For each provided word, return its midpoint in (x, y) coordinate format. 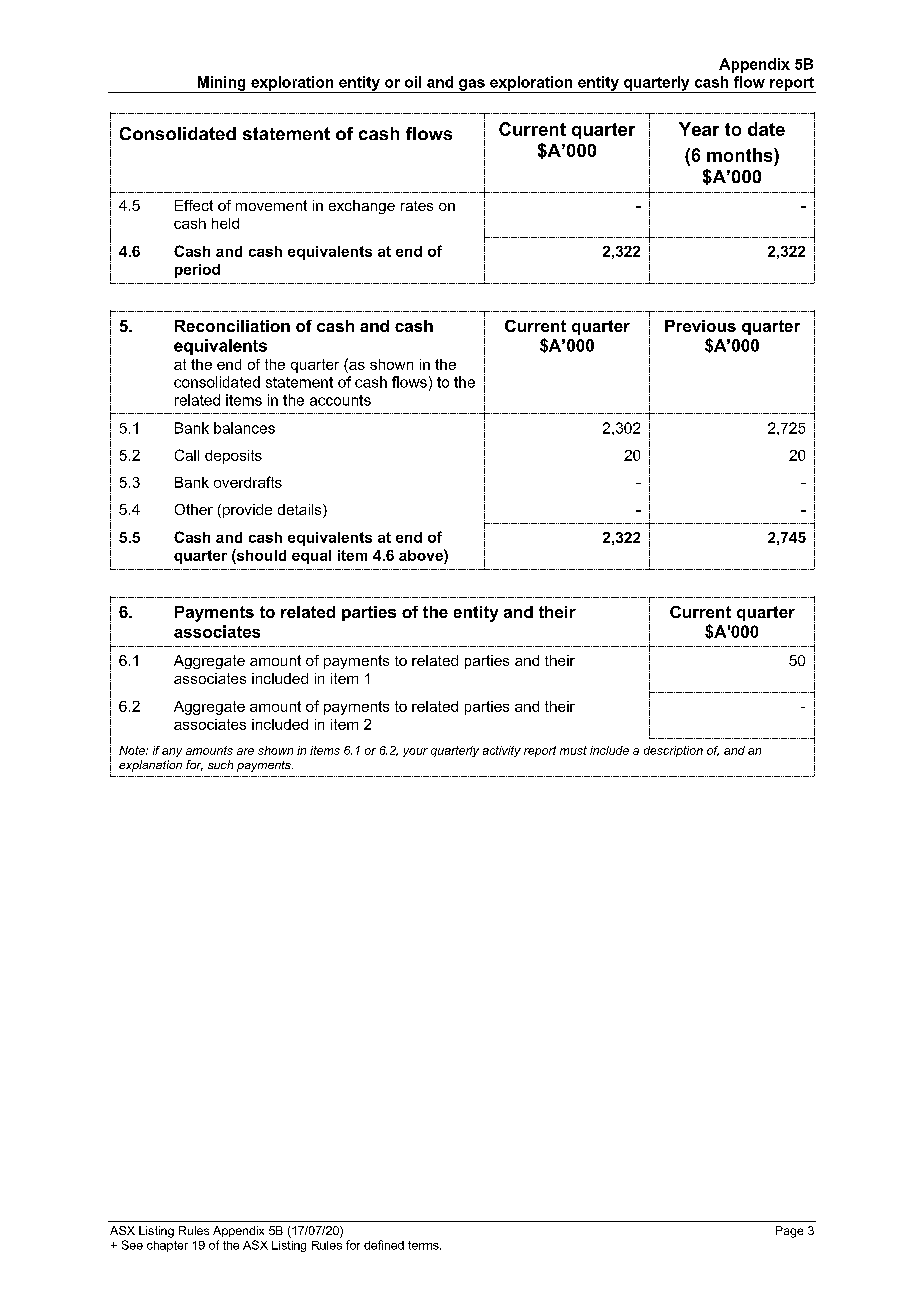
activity (502, 751)
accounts (340, 400)
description (673, 751)
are (245, 751)
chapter (167, 1246)
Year (699, 129)
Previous (700, 326)
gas (472, 86)
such (220, 764)
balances (244, 428)
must (573, 750)
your (415, 752)
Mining (221, 84)
